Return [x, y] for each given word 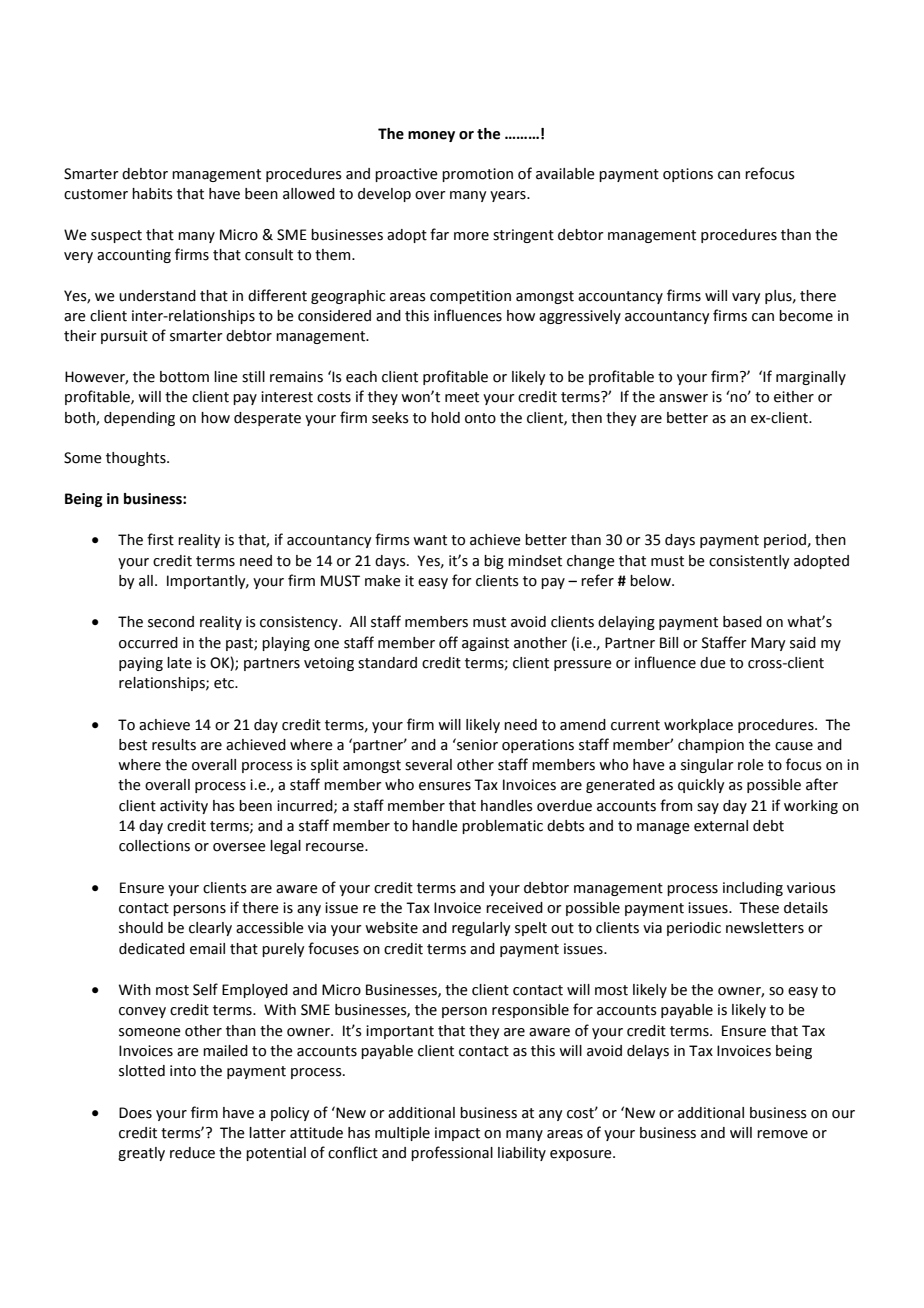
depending [139, 419]
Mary [768, 644]
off [448, 642]
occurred [148, 643]
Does [135, 1113]
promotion [477, 175]
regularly [481, 929]
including [753, 889]
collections [154, 846]
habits [152, 194]
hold [445, 418]
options [688, 175]
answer [683, 398]
